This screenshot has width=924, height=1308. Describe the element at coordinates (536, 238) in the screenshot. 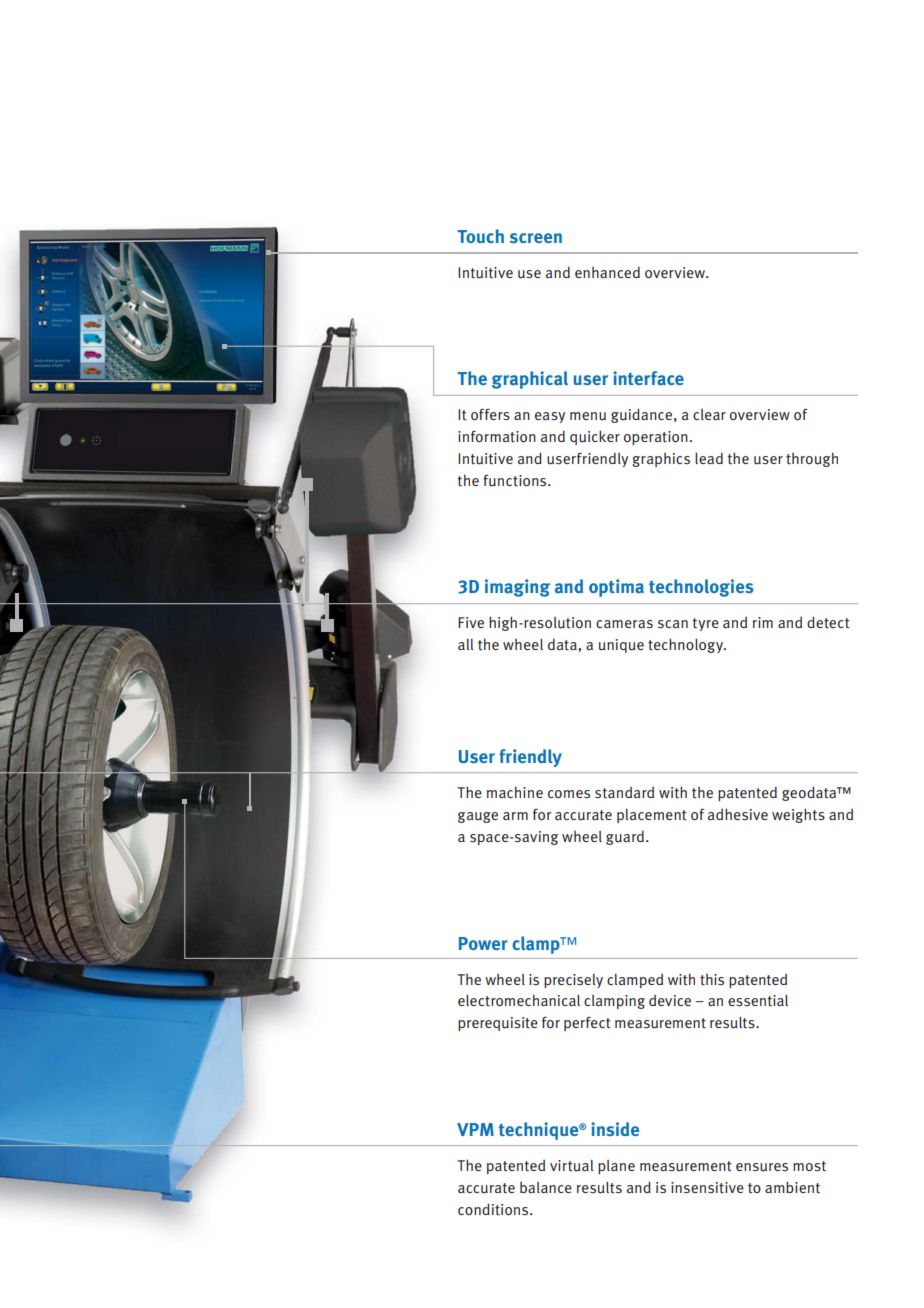

I see `screen` at that location.
